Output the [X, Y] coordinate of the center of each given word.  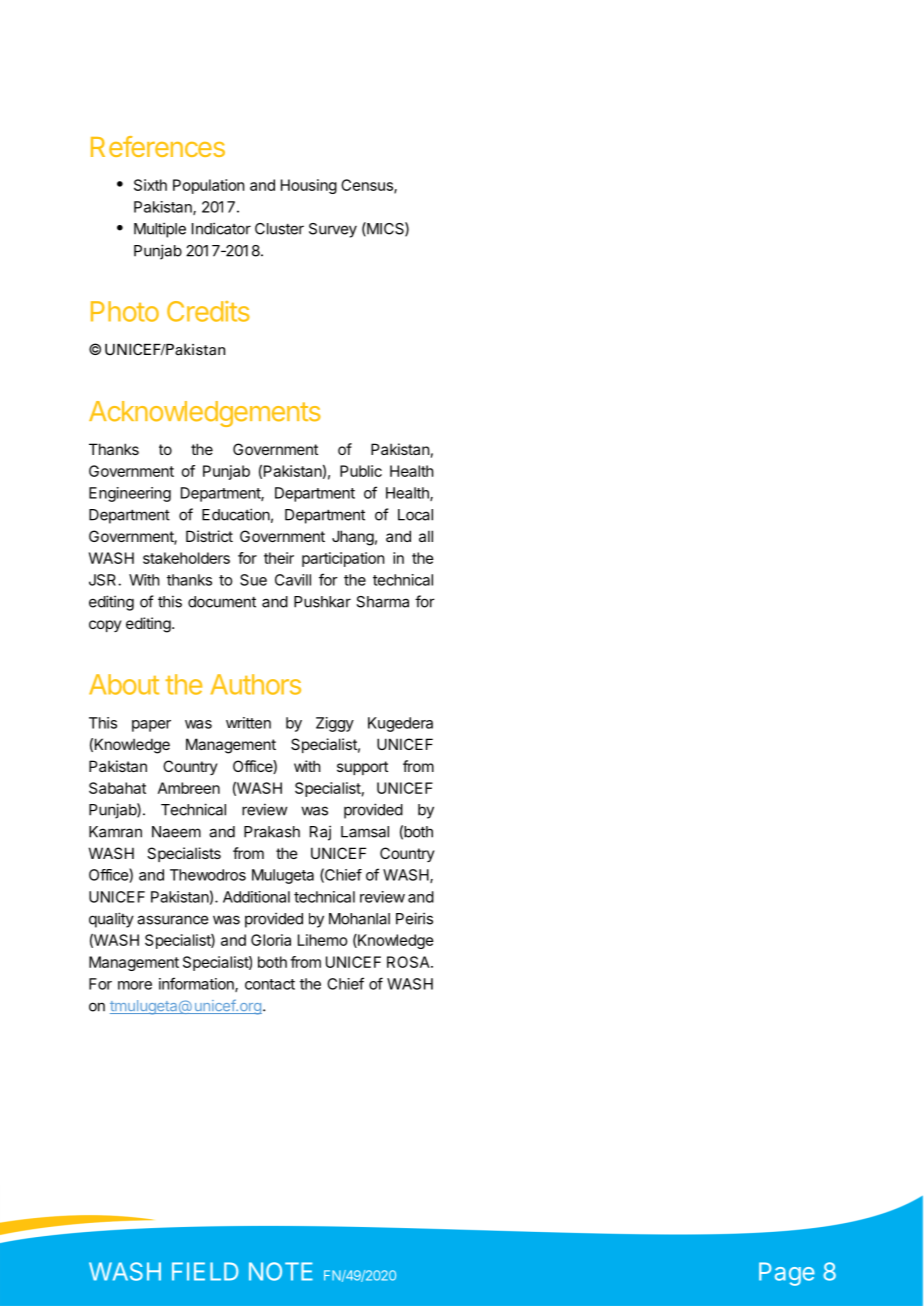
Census [368, 186]
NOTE [281, 1271]
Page [787, 1274]
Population [208, 186]
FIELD [205, 1271]
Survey [333, 230]
